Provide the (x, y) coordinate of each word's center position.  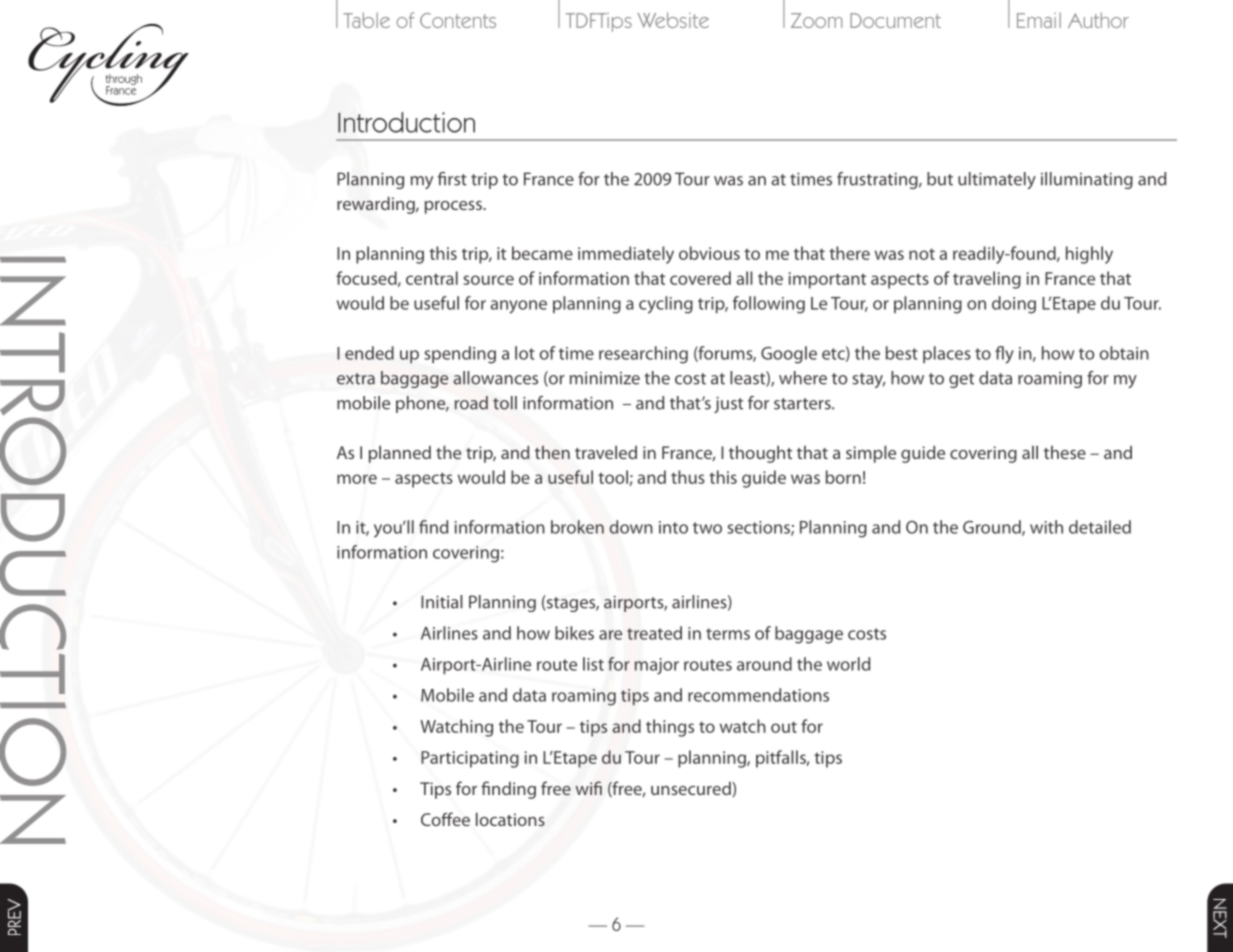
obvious (709, 253)
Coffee (445, 819)
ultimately (997, 180)
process (454, 207)
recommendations (758, 695)
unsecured (692, 788)
